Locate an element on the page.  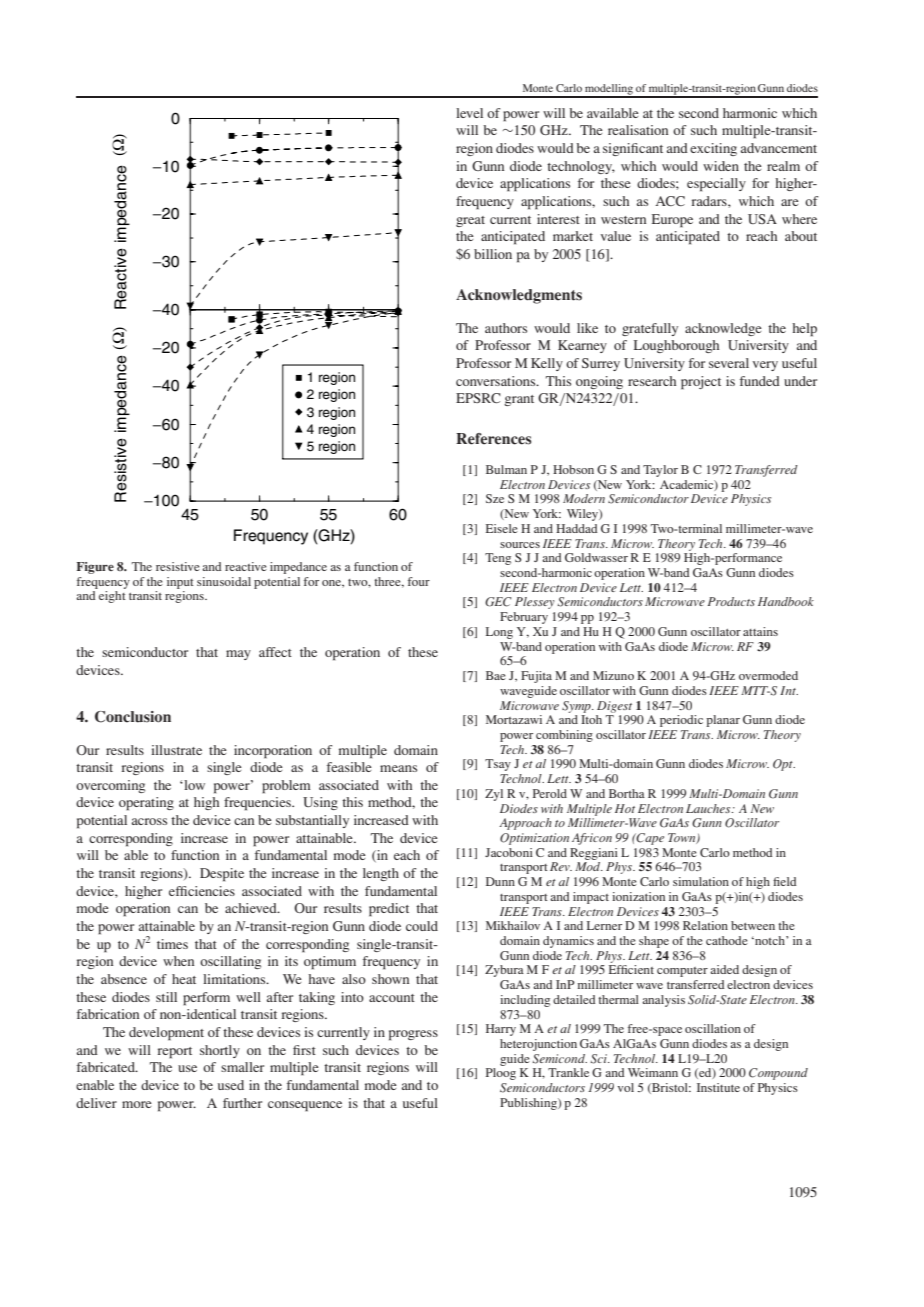
means is located at coordinates (398, 768).
